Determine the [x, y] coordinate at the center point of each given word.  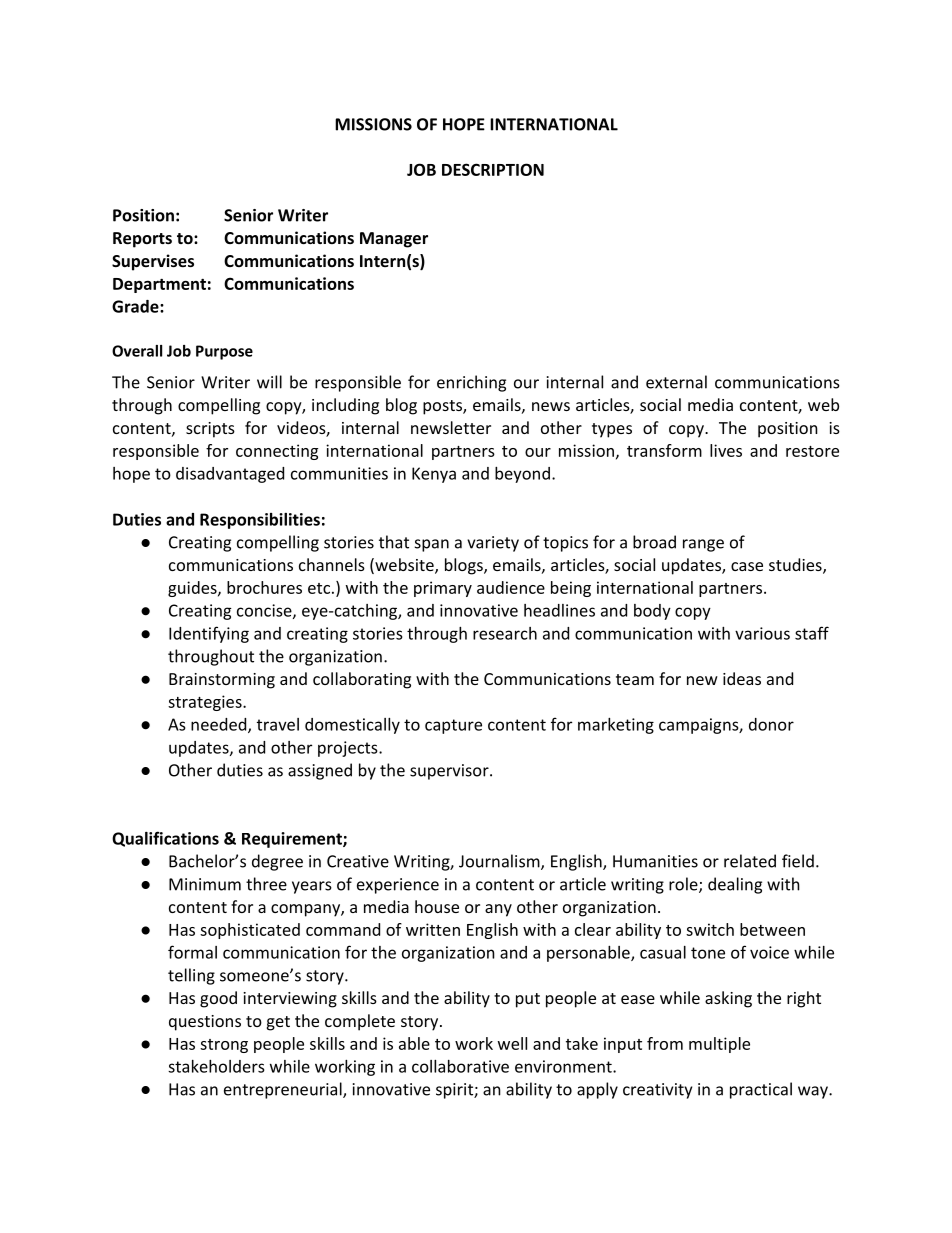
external [676, 382]
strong [224, 1046]
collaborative [460, 1066]
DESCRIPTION [493, 169]
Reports [142, 240]
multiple [719, 1045]
